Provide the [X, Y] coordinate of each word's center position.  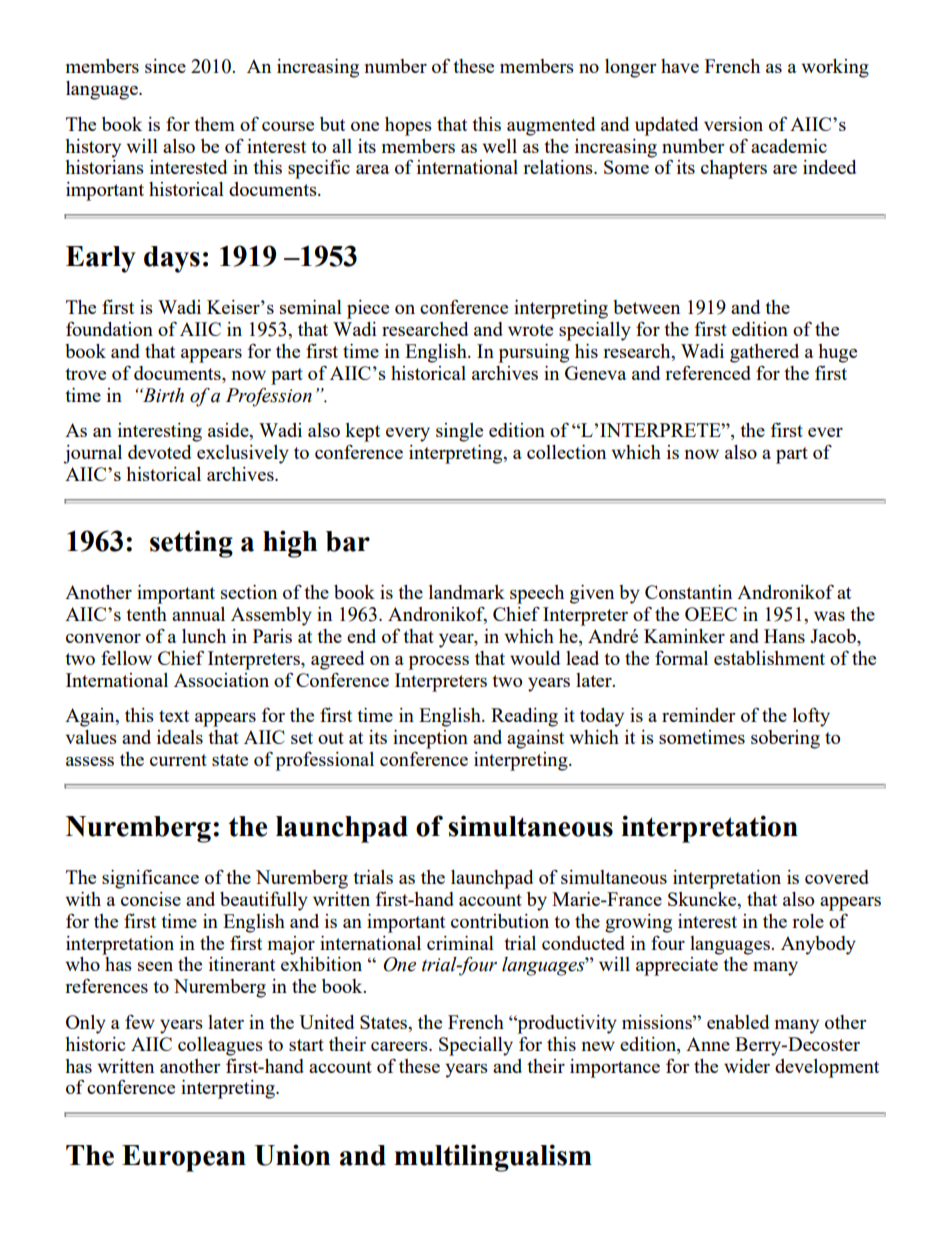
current [178, 760]
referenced [708, 372]
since [165, 66]
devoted [159, 452]
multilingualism [493, 1158]
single [459, 432]
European [184, 1158]
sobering [785, 739]
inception [430, 739]
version [733, 124]
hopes [408, 126]
